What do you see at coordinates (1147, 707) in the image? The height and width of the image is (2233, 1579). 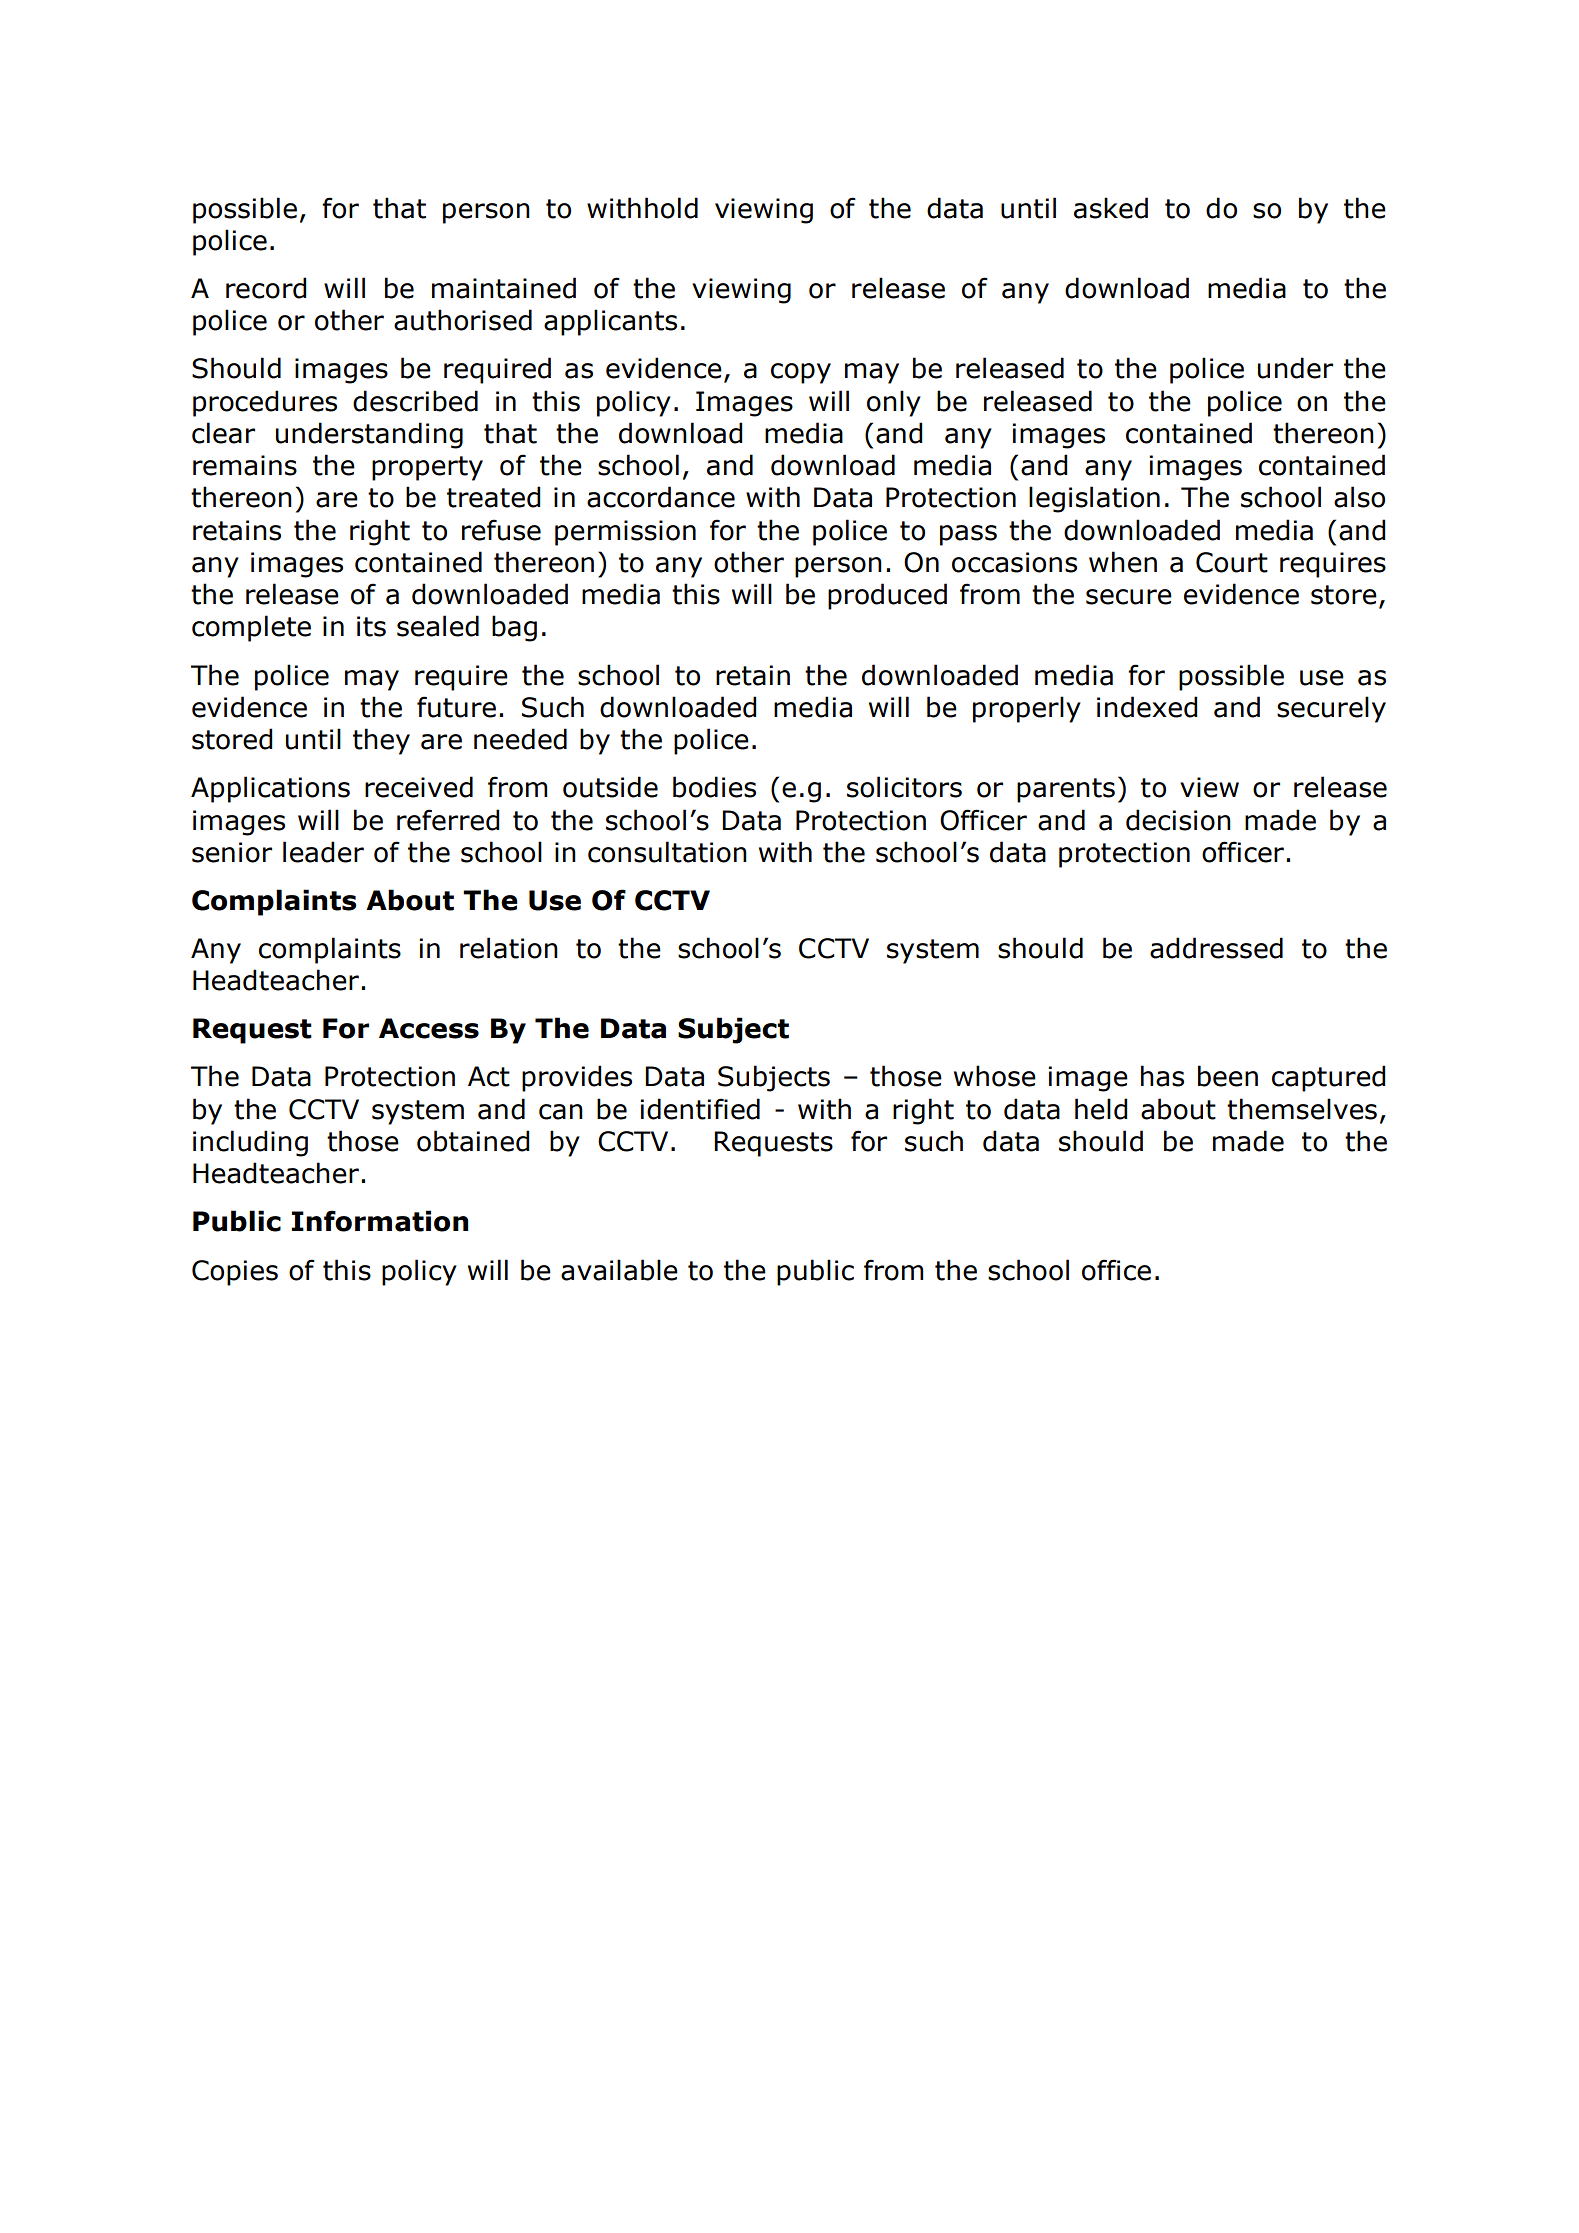 I see `indexed` at bounding box center [1147, 707].
